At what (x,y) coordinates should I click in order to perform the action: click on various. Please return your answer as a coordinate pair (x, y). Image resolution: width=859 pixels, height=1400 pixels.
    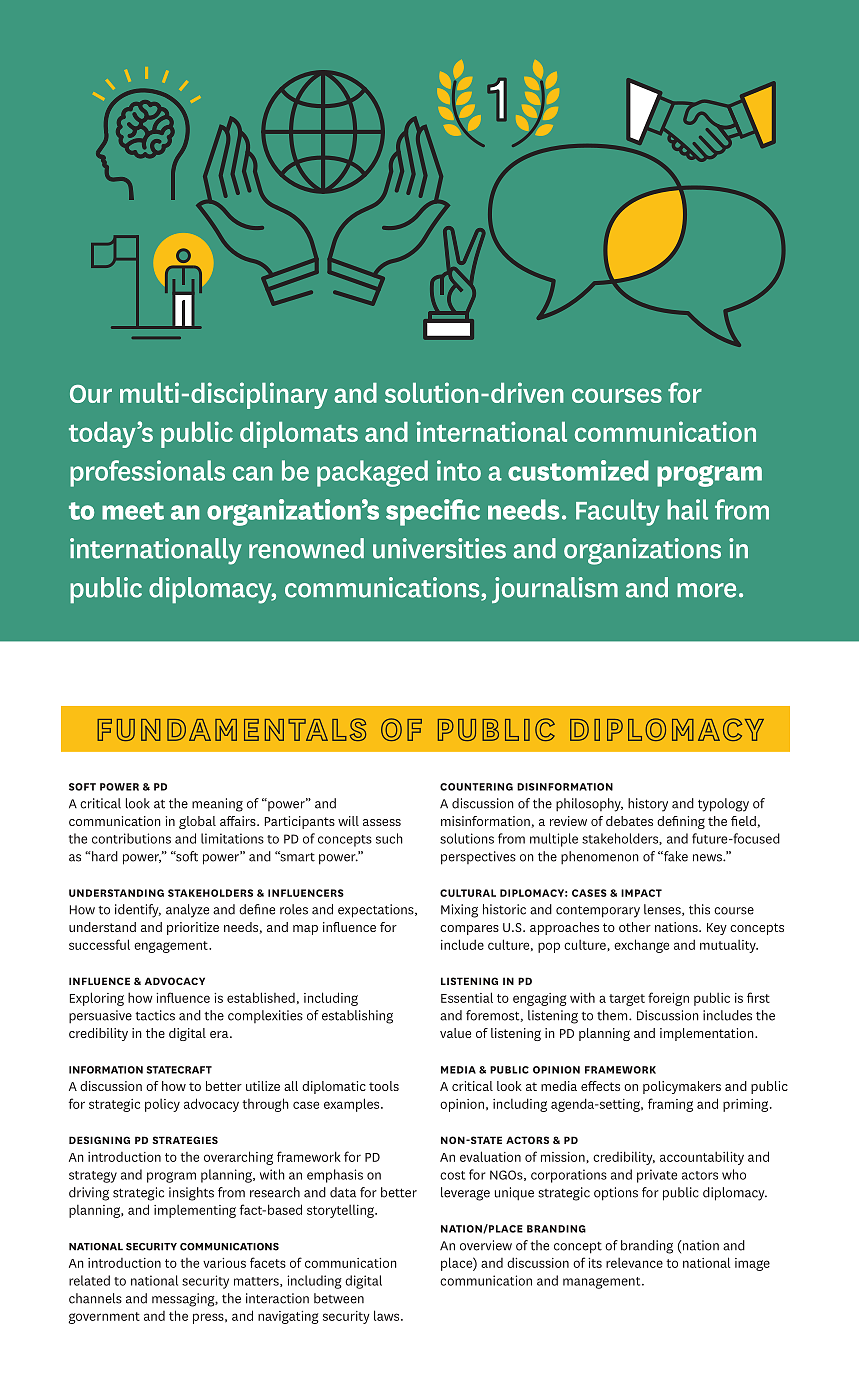
    Looking at the image, I should click on (224, 1263).
